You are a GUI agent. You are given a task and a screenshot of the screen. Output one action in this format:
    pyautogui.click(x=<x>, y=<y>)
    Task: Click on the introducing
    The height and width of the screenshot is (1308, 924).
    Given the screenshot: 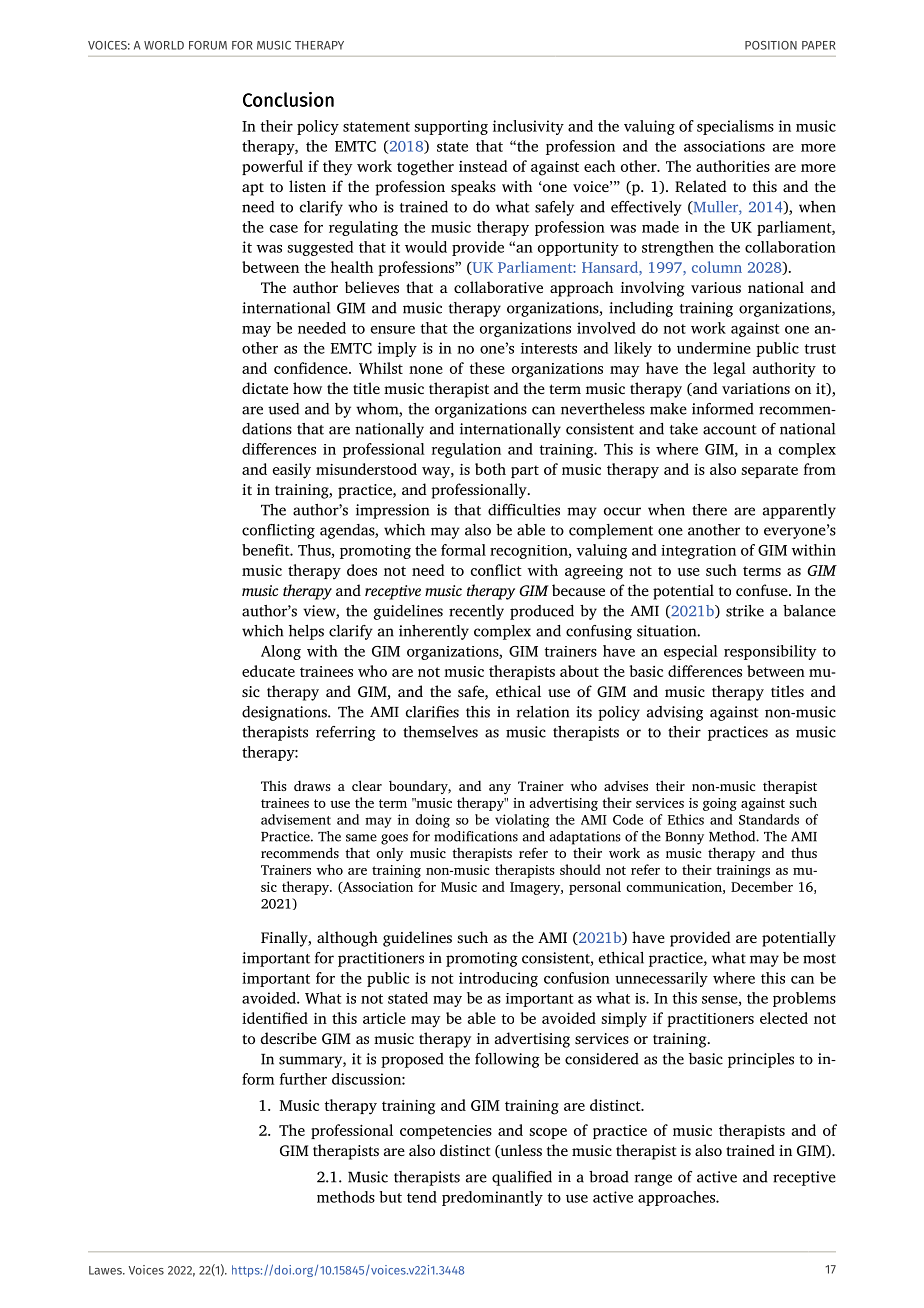 What is the action you would take?
    pyautogui.click(x=498, y=979)
